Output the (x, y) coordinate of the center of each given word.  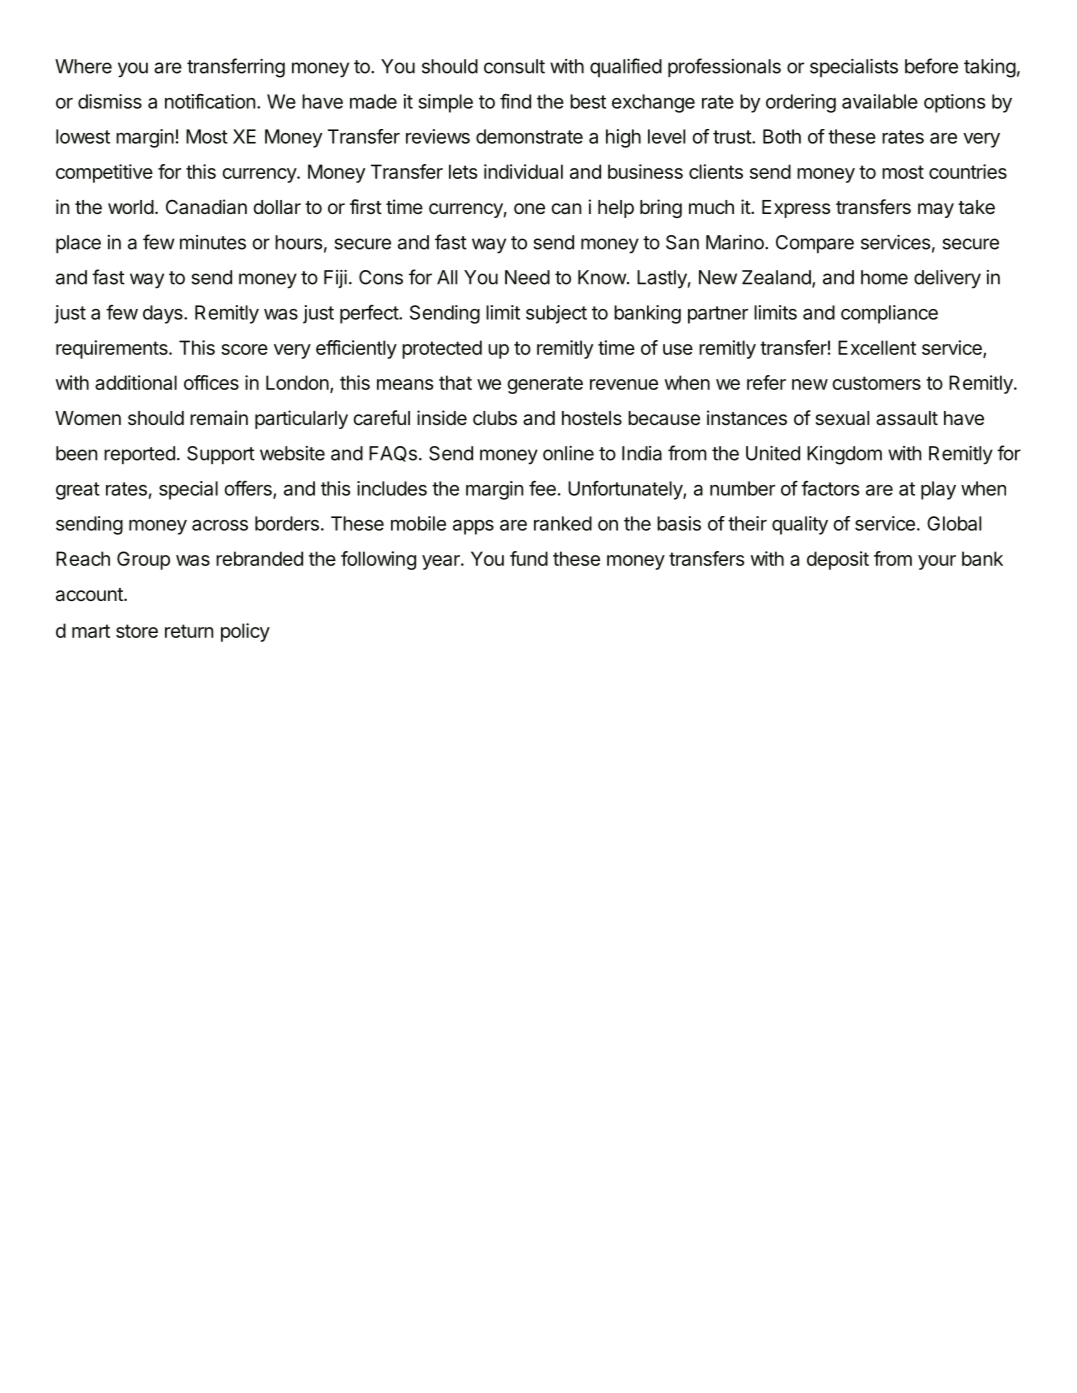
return (189, 631)
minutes (213, 242)
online (568, 453)
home (884, 277)
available (880, 101)
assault (907, 418)
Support (221, 455)
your (937, 562)
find (515, 101)
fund (529, 558)
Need (527, 277)
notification (210, 101)
